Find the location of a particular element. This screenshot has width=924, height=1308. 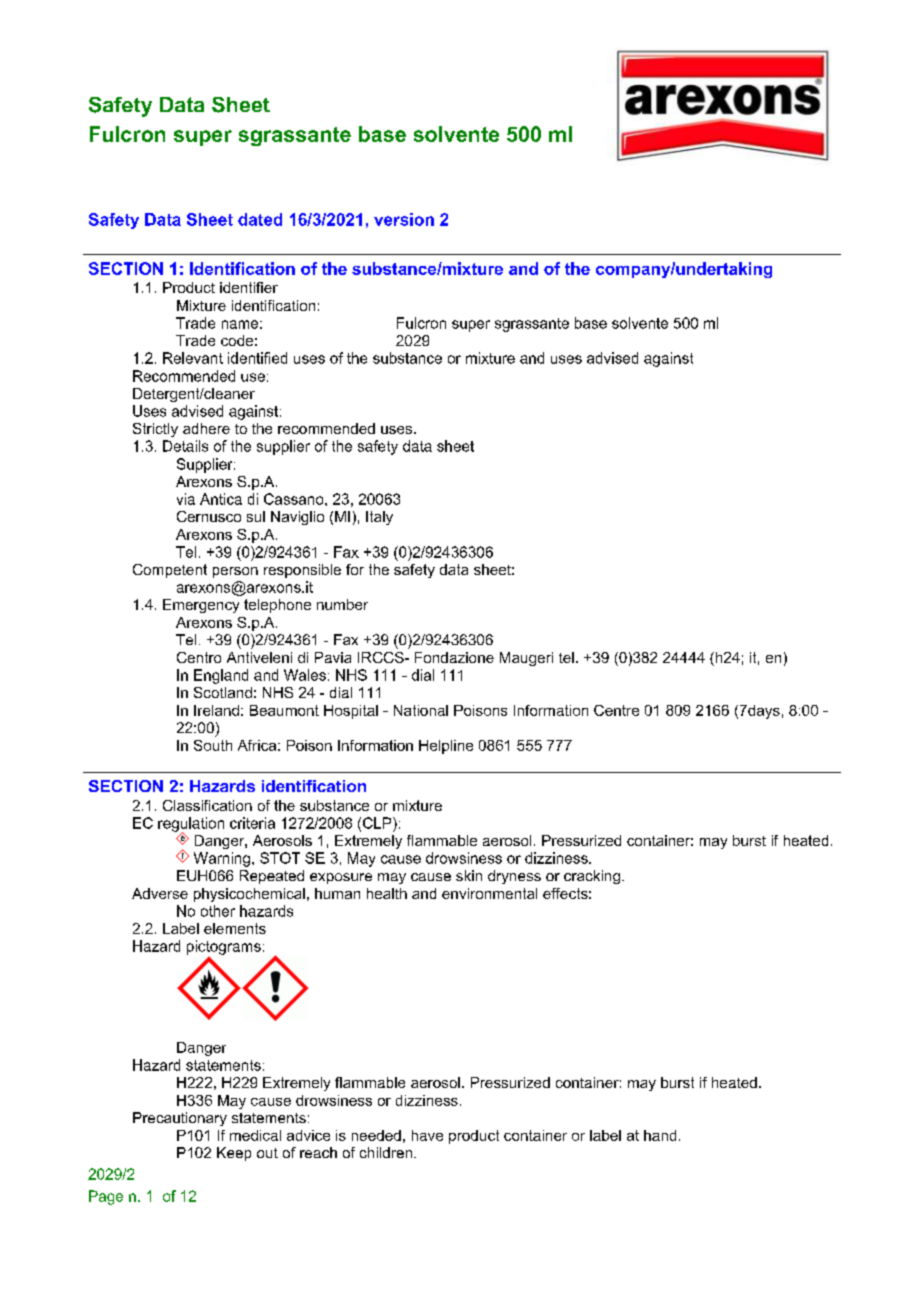

identifier is located at coordinates (249, 287).
